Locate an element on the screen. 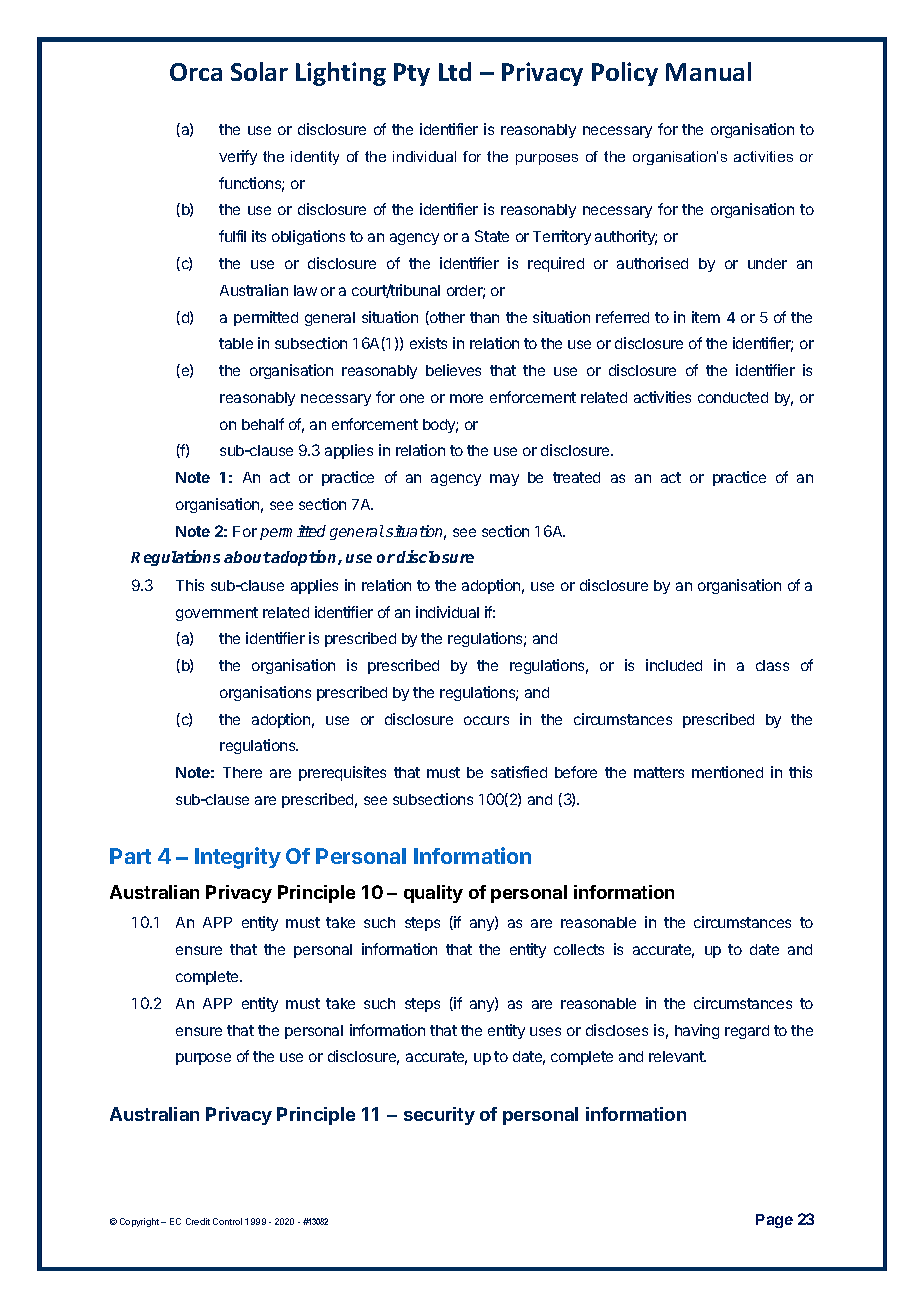 The height and width of the screenshot is (1308, 924). Ltd is located at coordinates (455, 71).
